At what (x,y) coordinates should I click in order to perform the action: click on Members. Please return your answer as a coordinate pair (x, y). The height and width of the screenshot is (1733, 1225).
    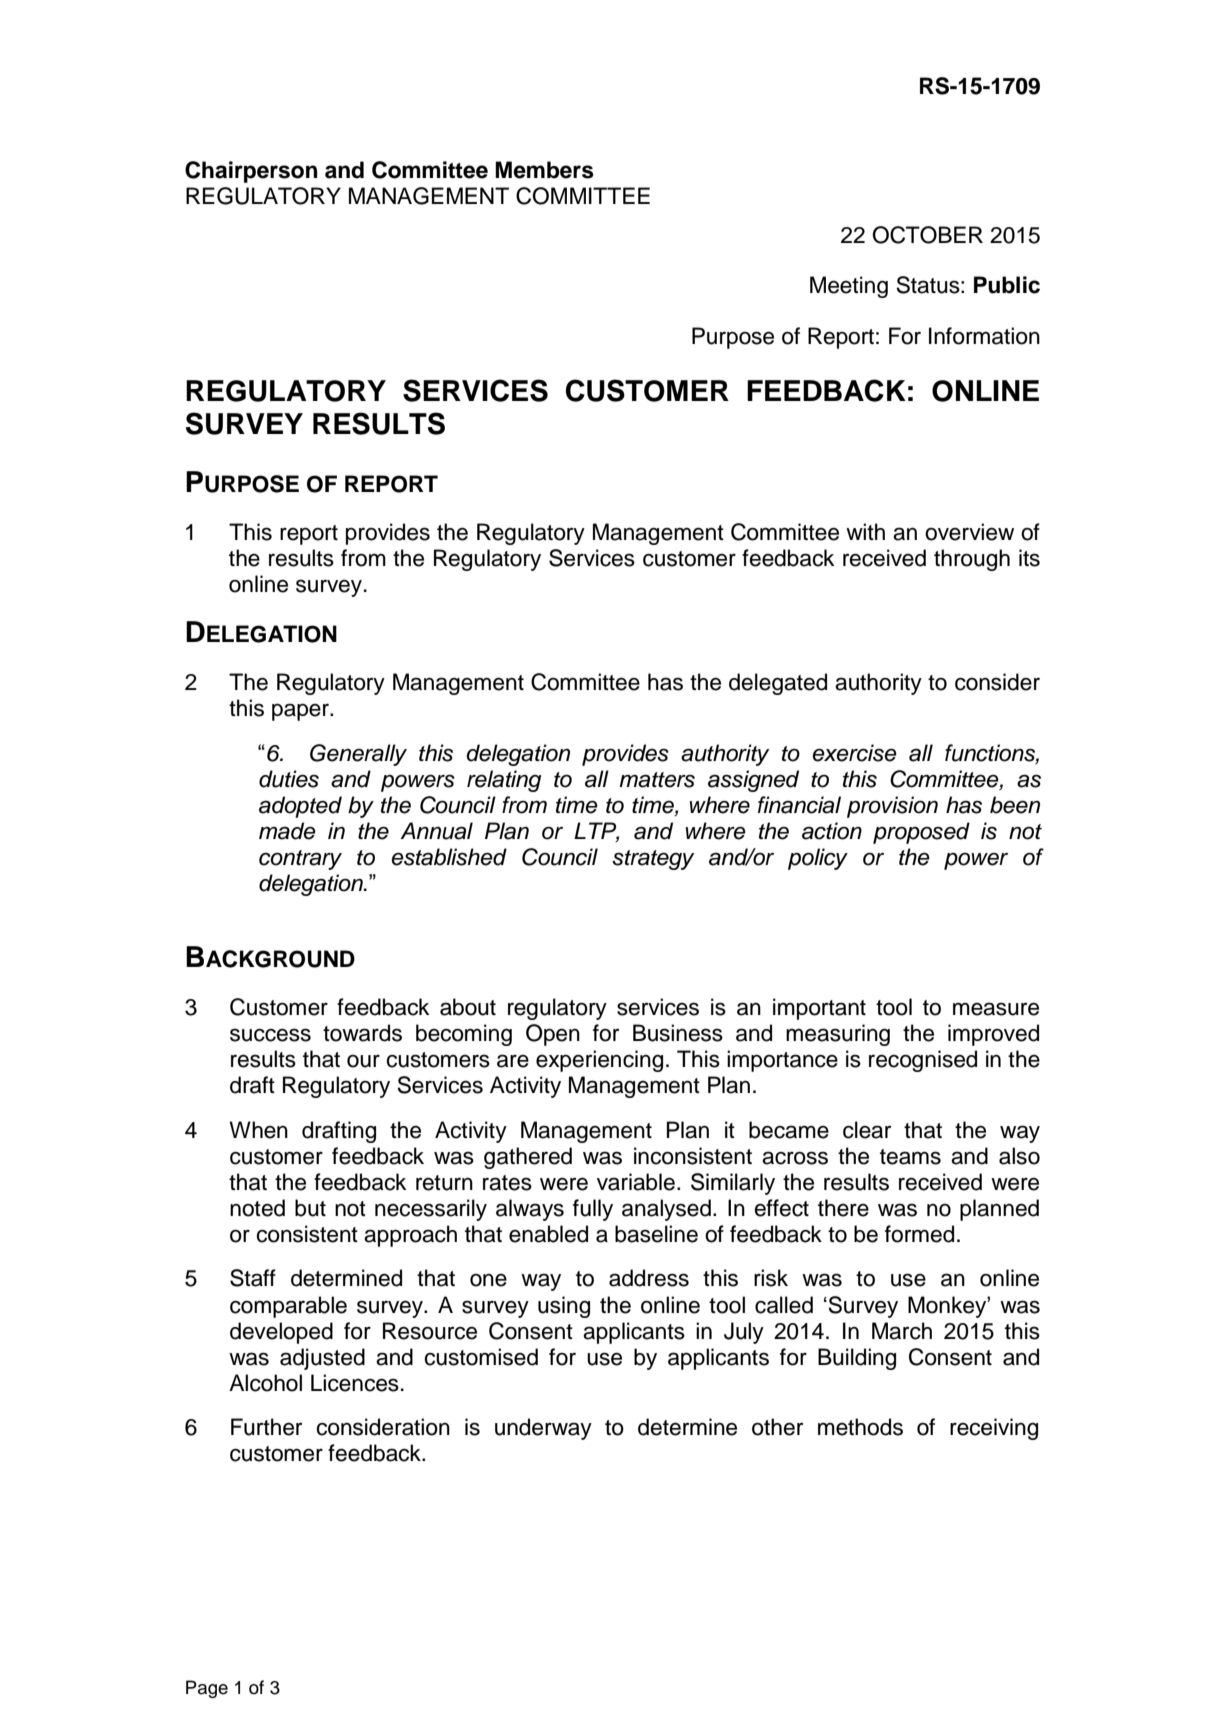
    Looking at the image, I should click on (544, 170).
